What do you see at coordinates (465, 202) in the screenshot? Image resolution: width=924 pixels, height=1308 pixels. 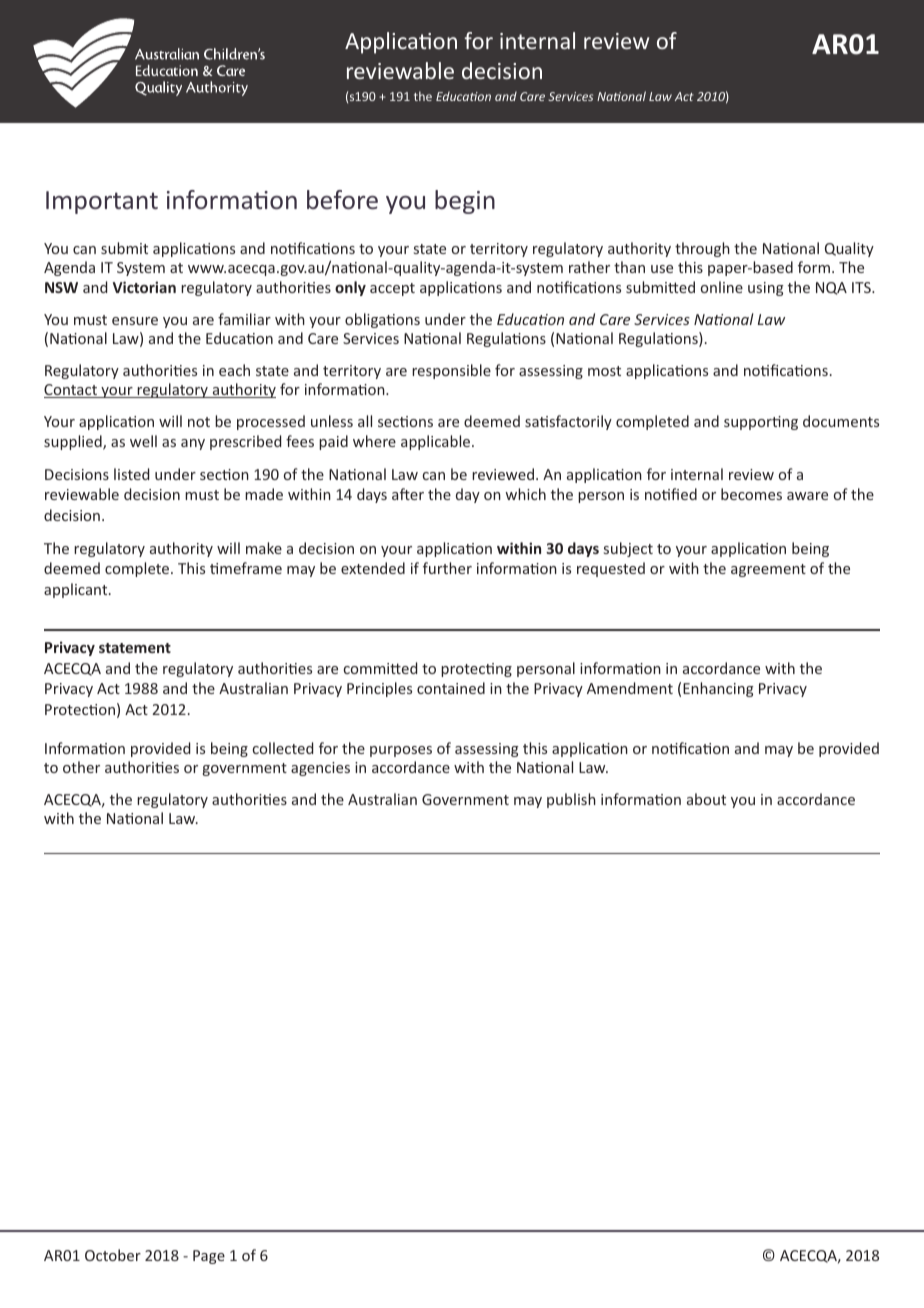 I see `begin` at bounding box center [465, 202].
